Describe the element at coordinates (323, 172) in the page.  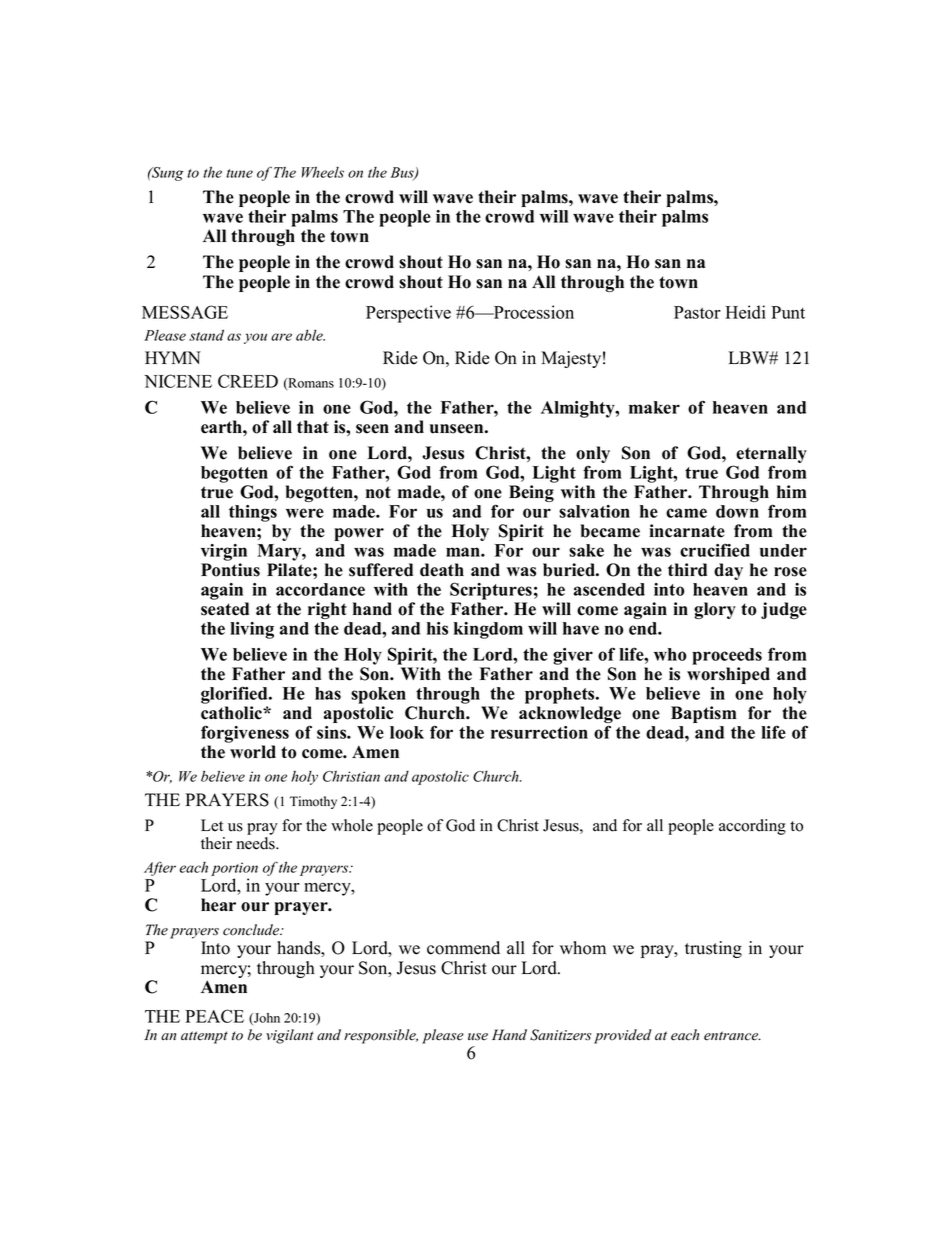
I see `Wheels` at that location.
